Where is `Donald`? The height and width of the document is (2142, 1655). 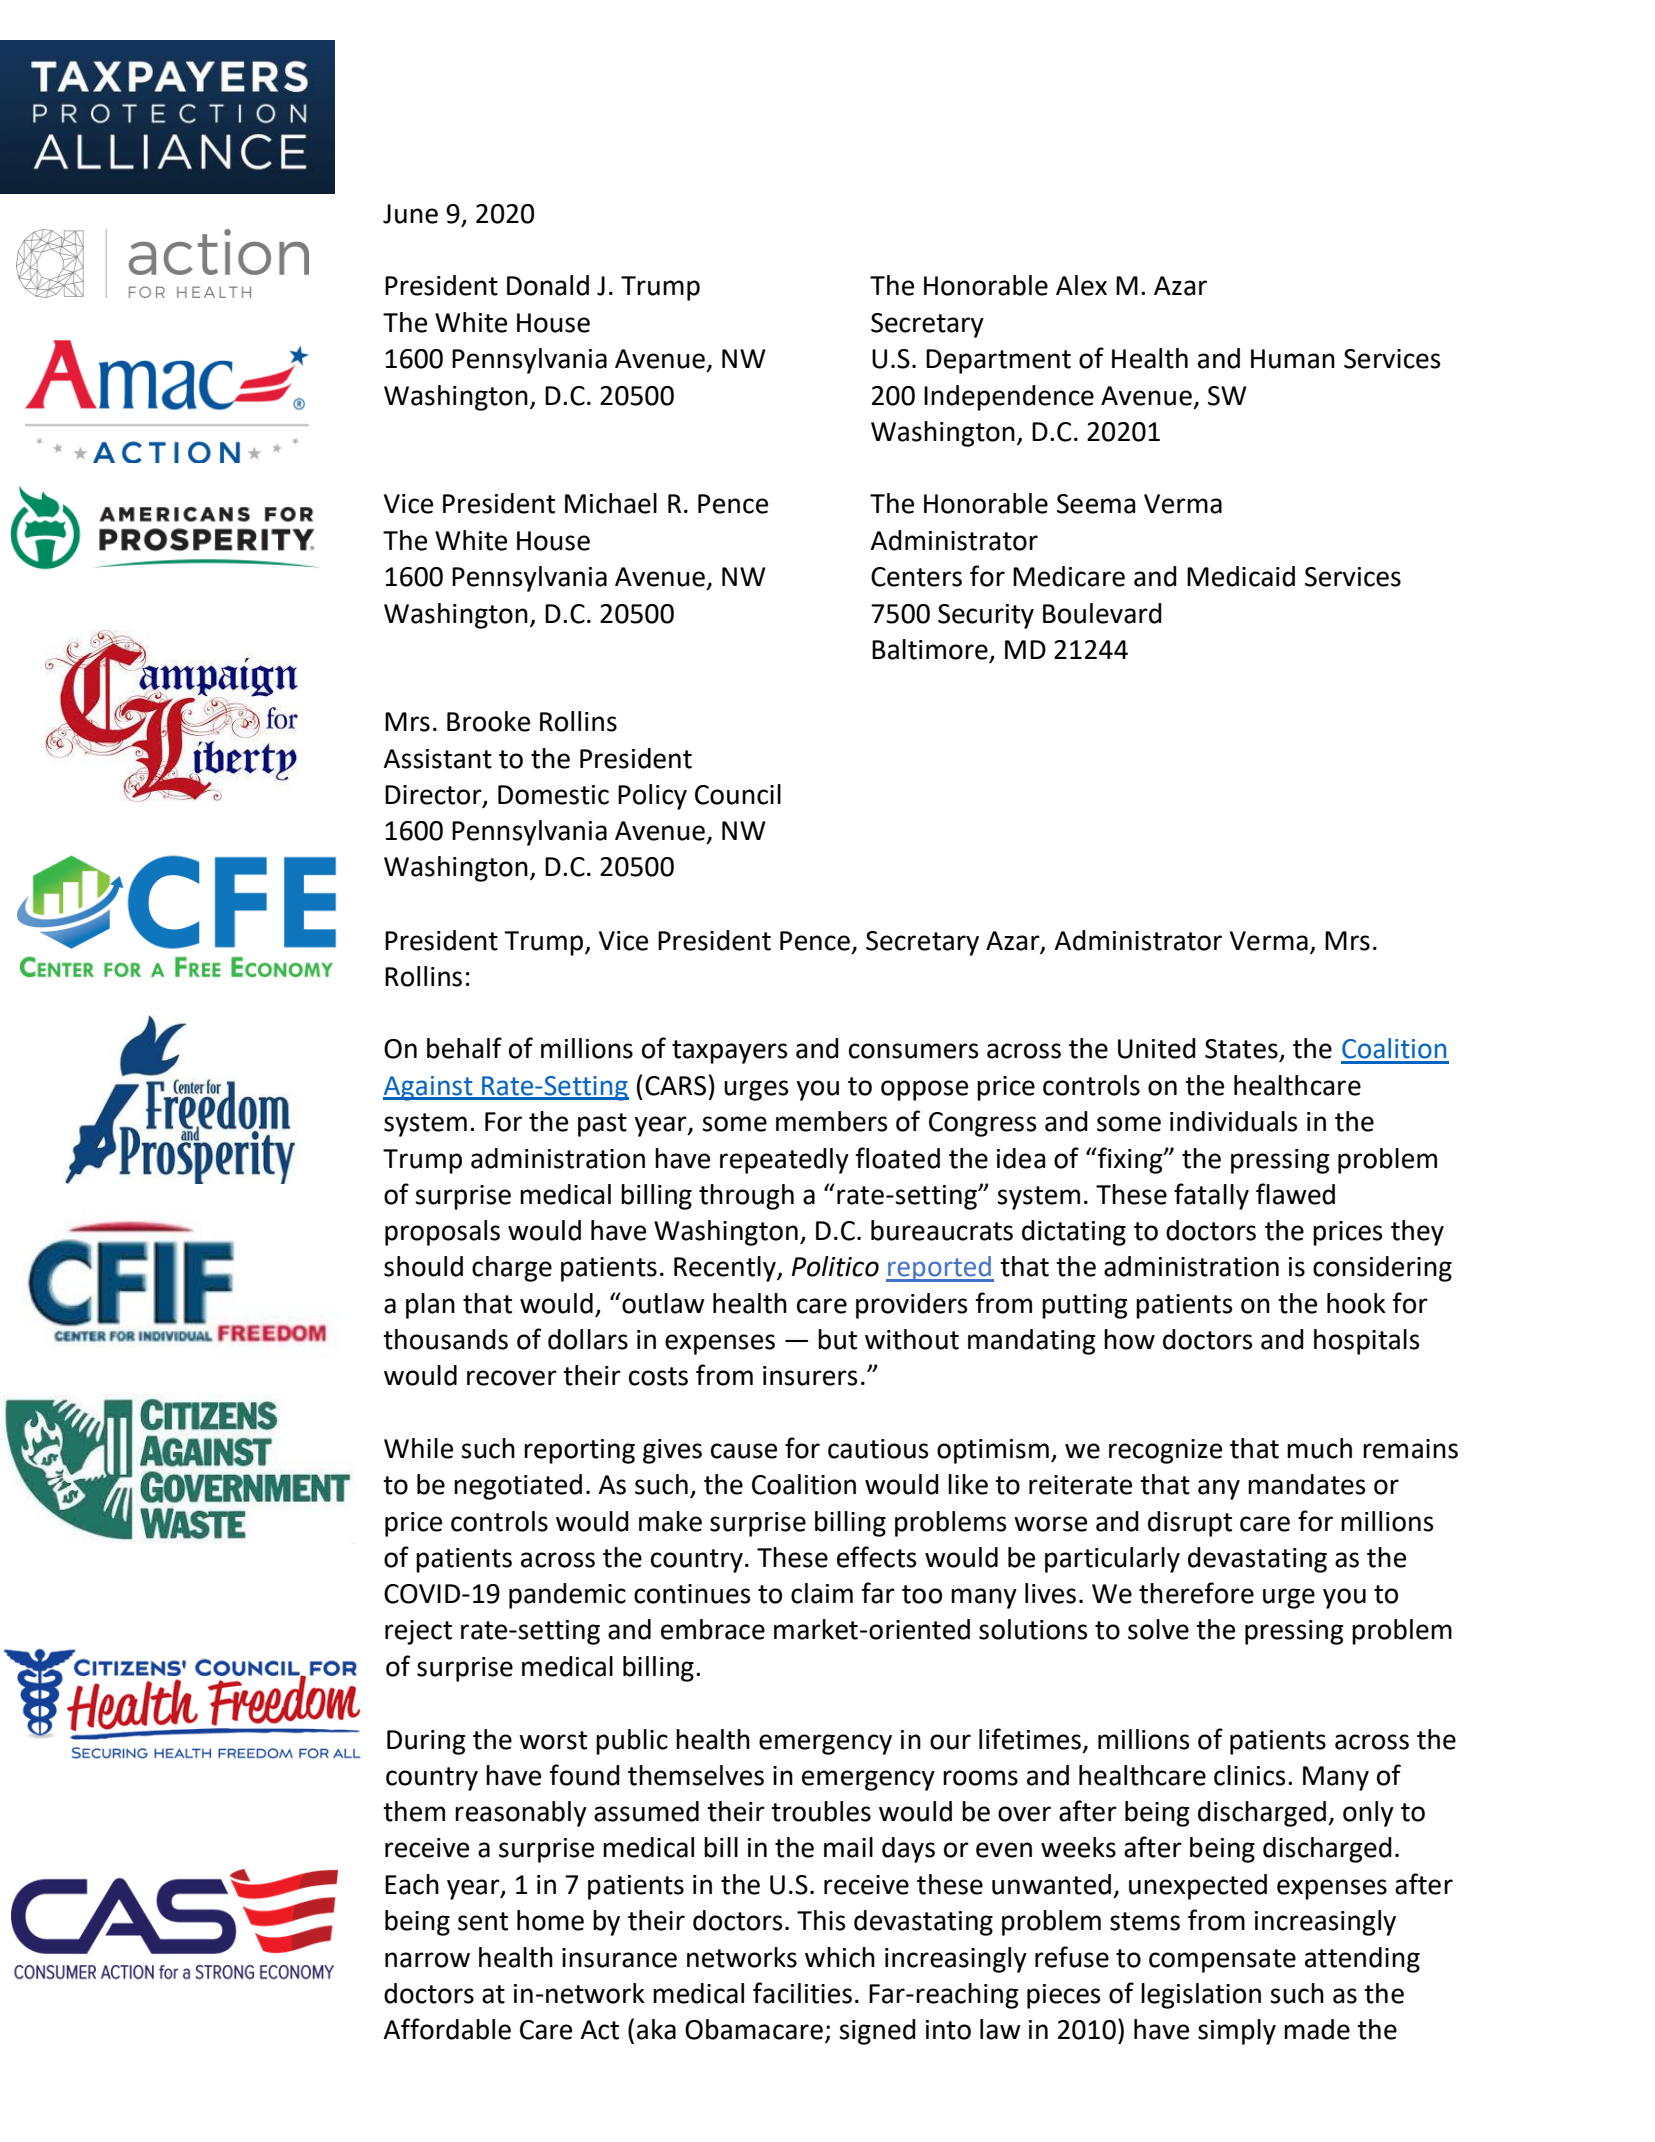
Donald is located at coordinates (548, 285).
